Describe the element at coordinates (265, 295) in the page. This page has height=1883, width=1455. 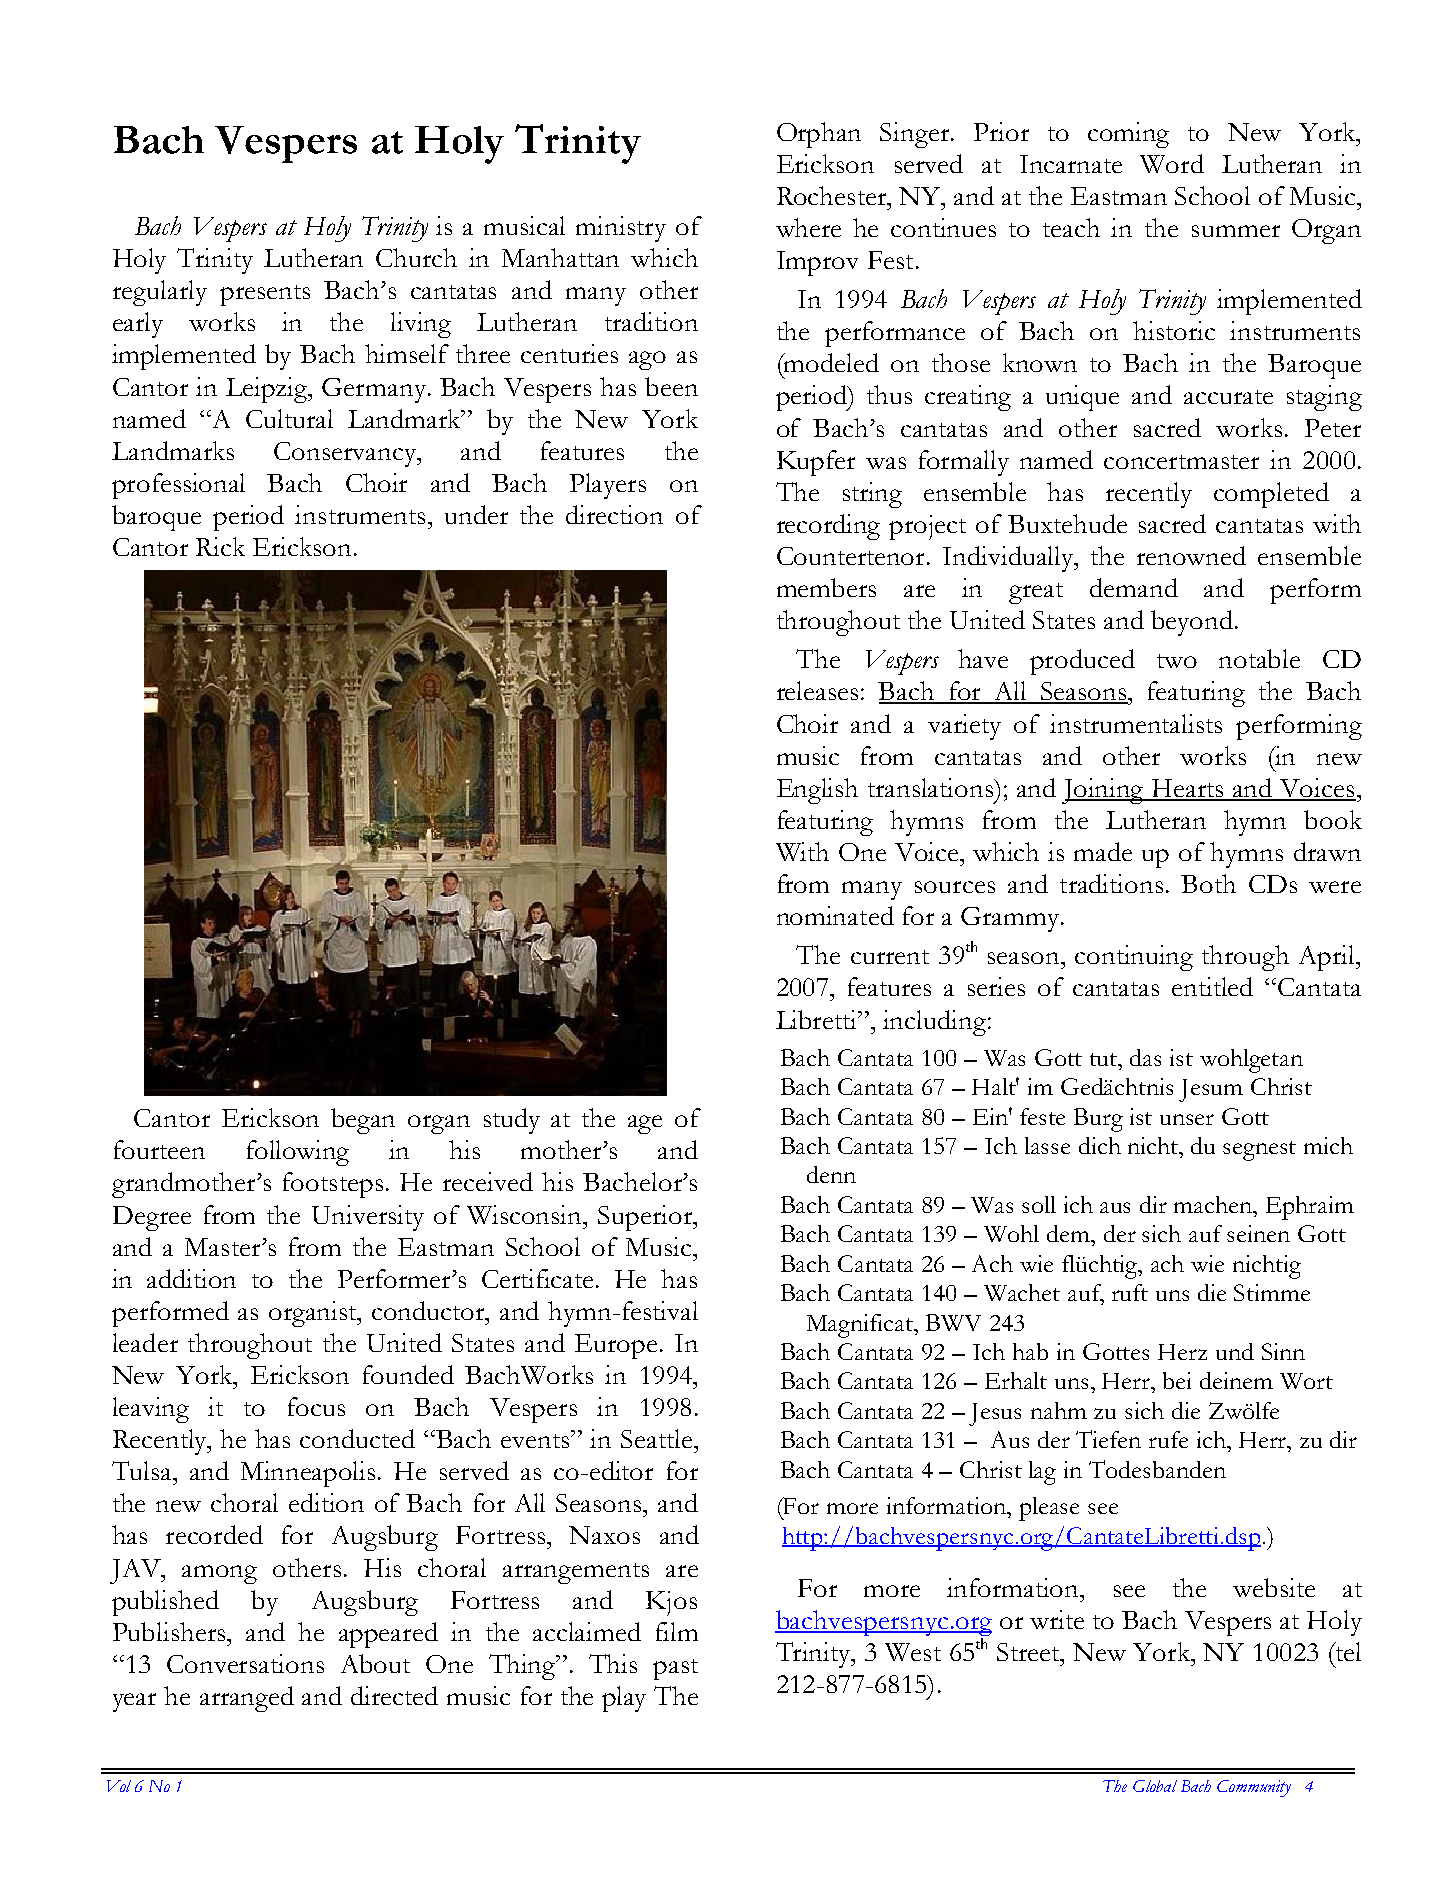
I see `presents` at that location.
